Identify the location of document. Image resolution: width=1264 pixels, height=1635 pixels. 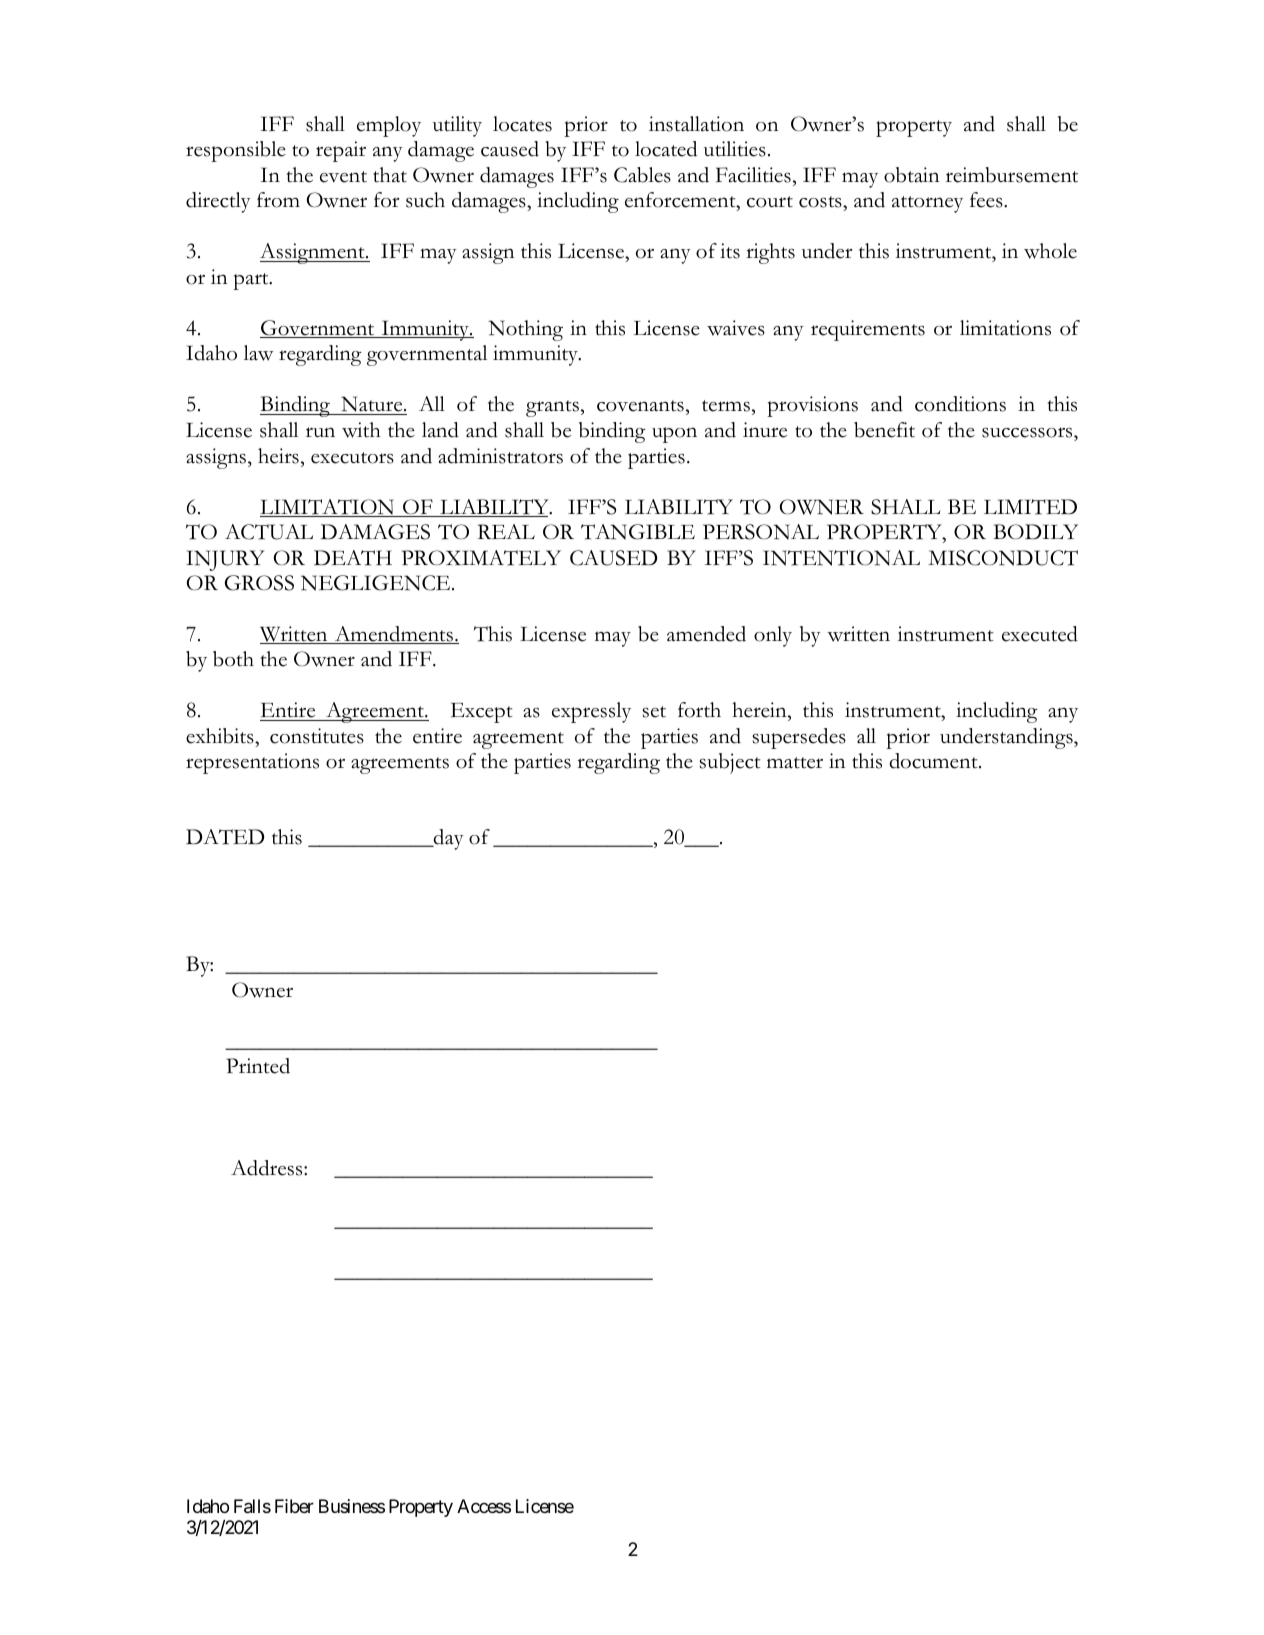
(934, 761).
